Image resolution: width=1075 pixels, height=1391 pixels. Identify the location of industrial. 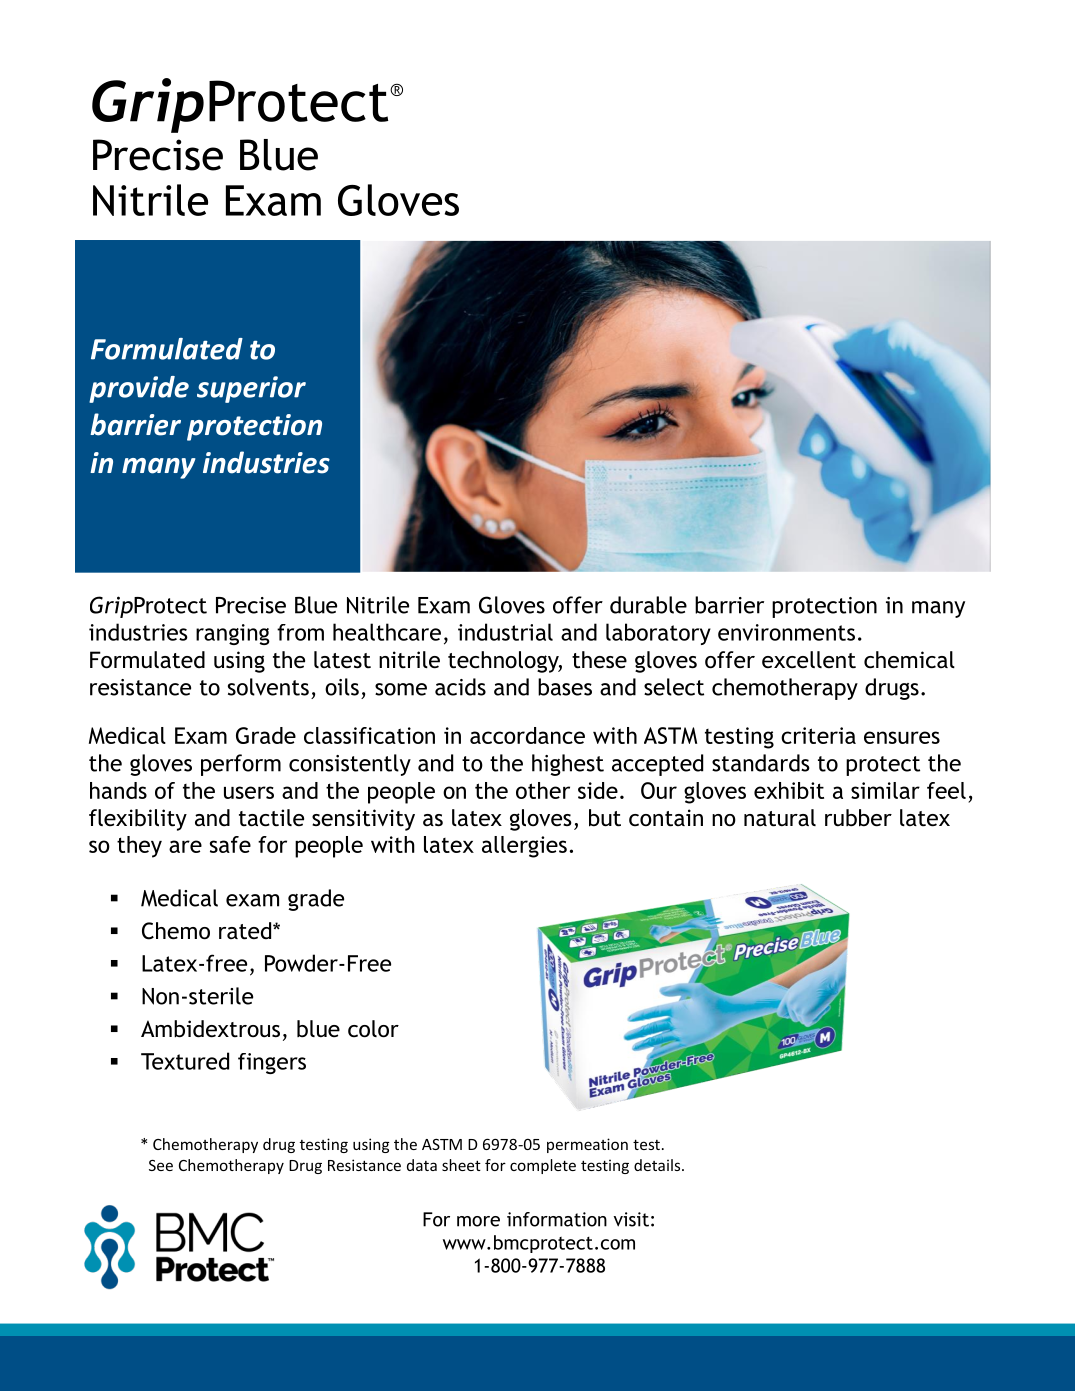
(505, 632).
